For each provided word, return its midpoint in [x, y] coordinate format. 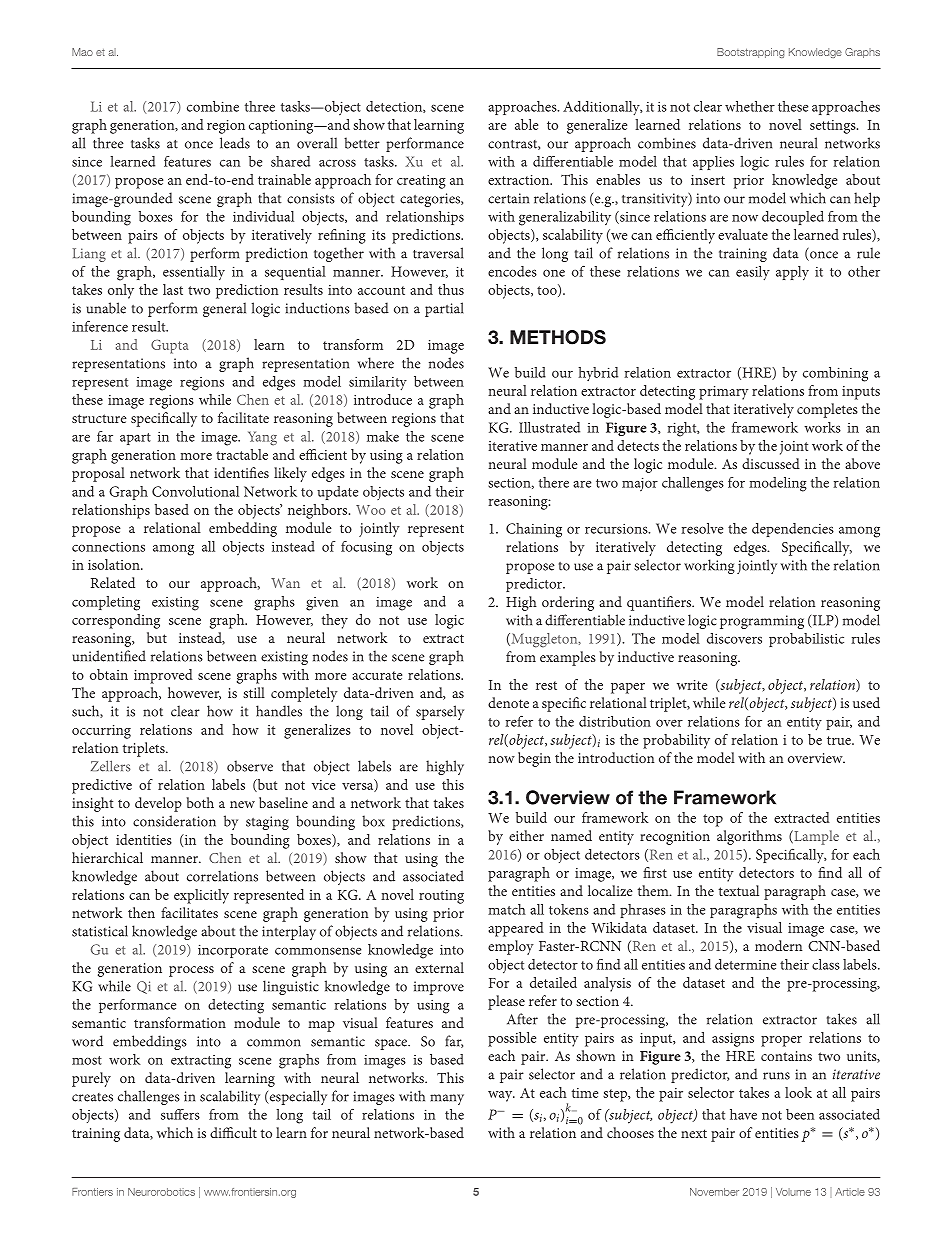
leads [235, 143]
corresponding [116, 621]
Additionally [602, 108]
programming [762, 622]
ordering [568, 603]
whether [750, 106]
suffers [180, 1114]
